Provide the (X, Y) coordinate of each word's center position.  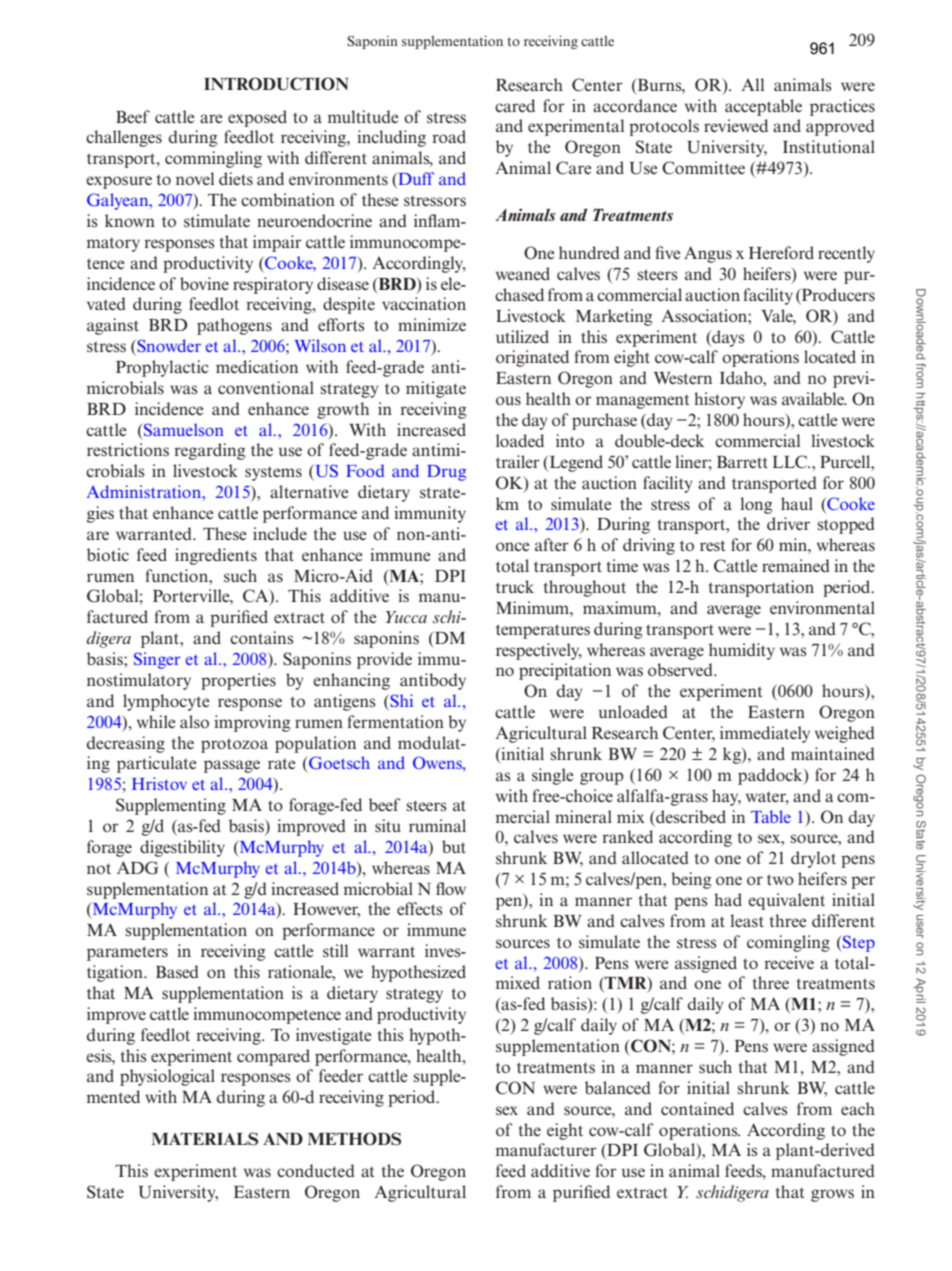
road (449, 136)
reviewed (736, 125)
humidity (742, 651)
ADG (138, 868)
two (780, 879)
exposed (257, 118)
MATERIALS (205, 1139)
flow (451, 888)
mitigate (436, 389)
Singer (157, 660)
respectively (539, 651)
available (814, 398)
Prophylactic (162, 368)
